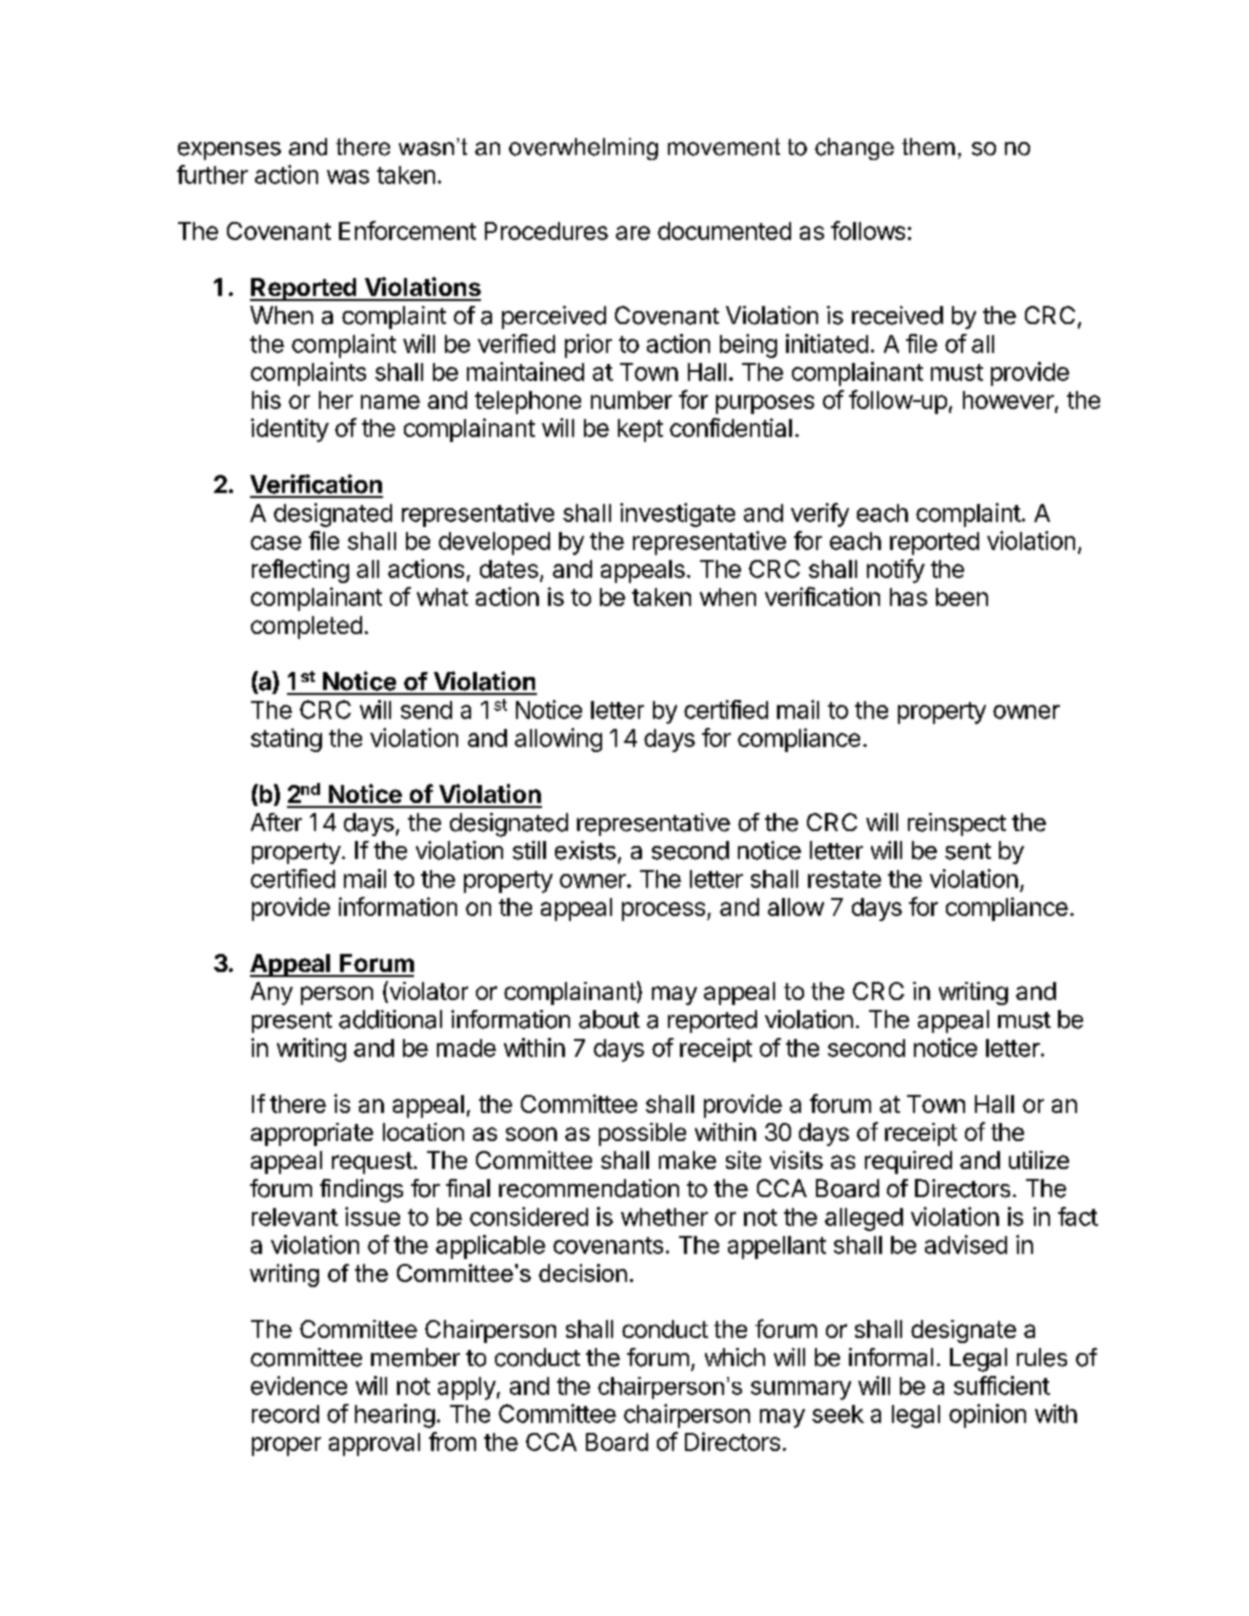 This screenshot has height=1616, width=1249. What do you see at coordinates (272, 993) in the screenshot?
I see `Any` at bounding box center [272, 993].
